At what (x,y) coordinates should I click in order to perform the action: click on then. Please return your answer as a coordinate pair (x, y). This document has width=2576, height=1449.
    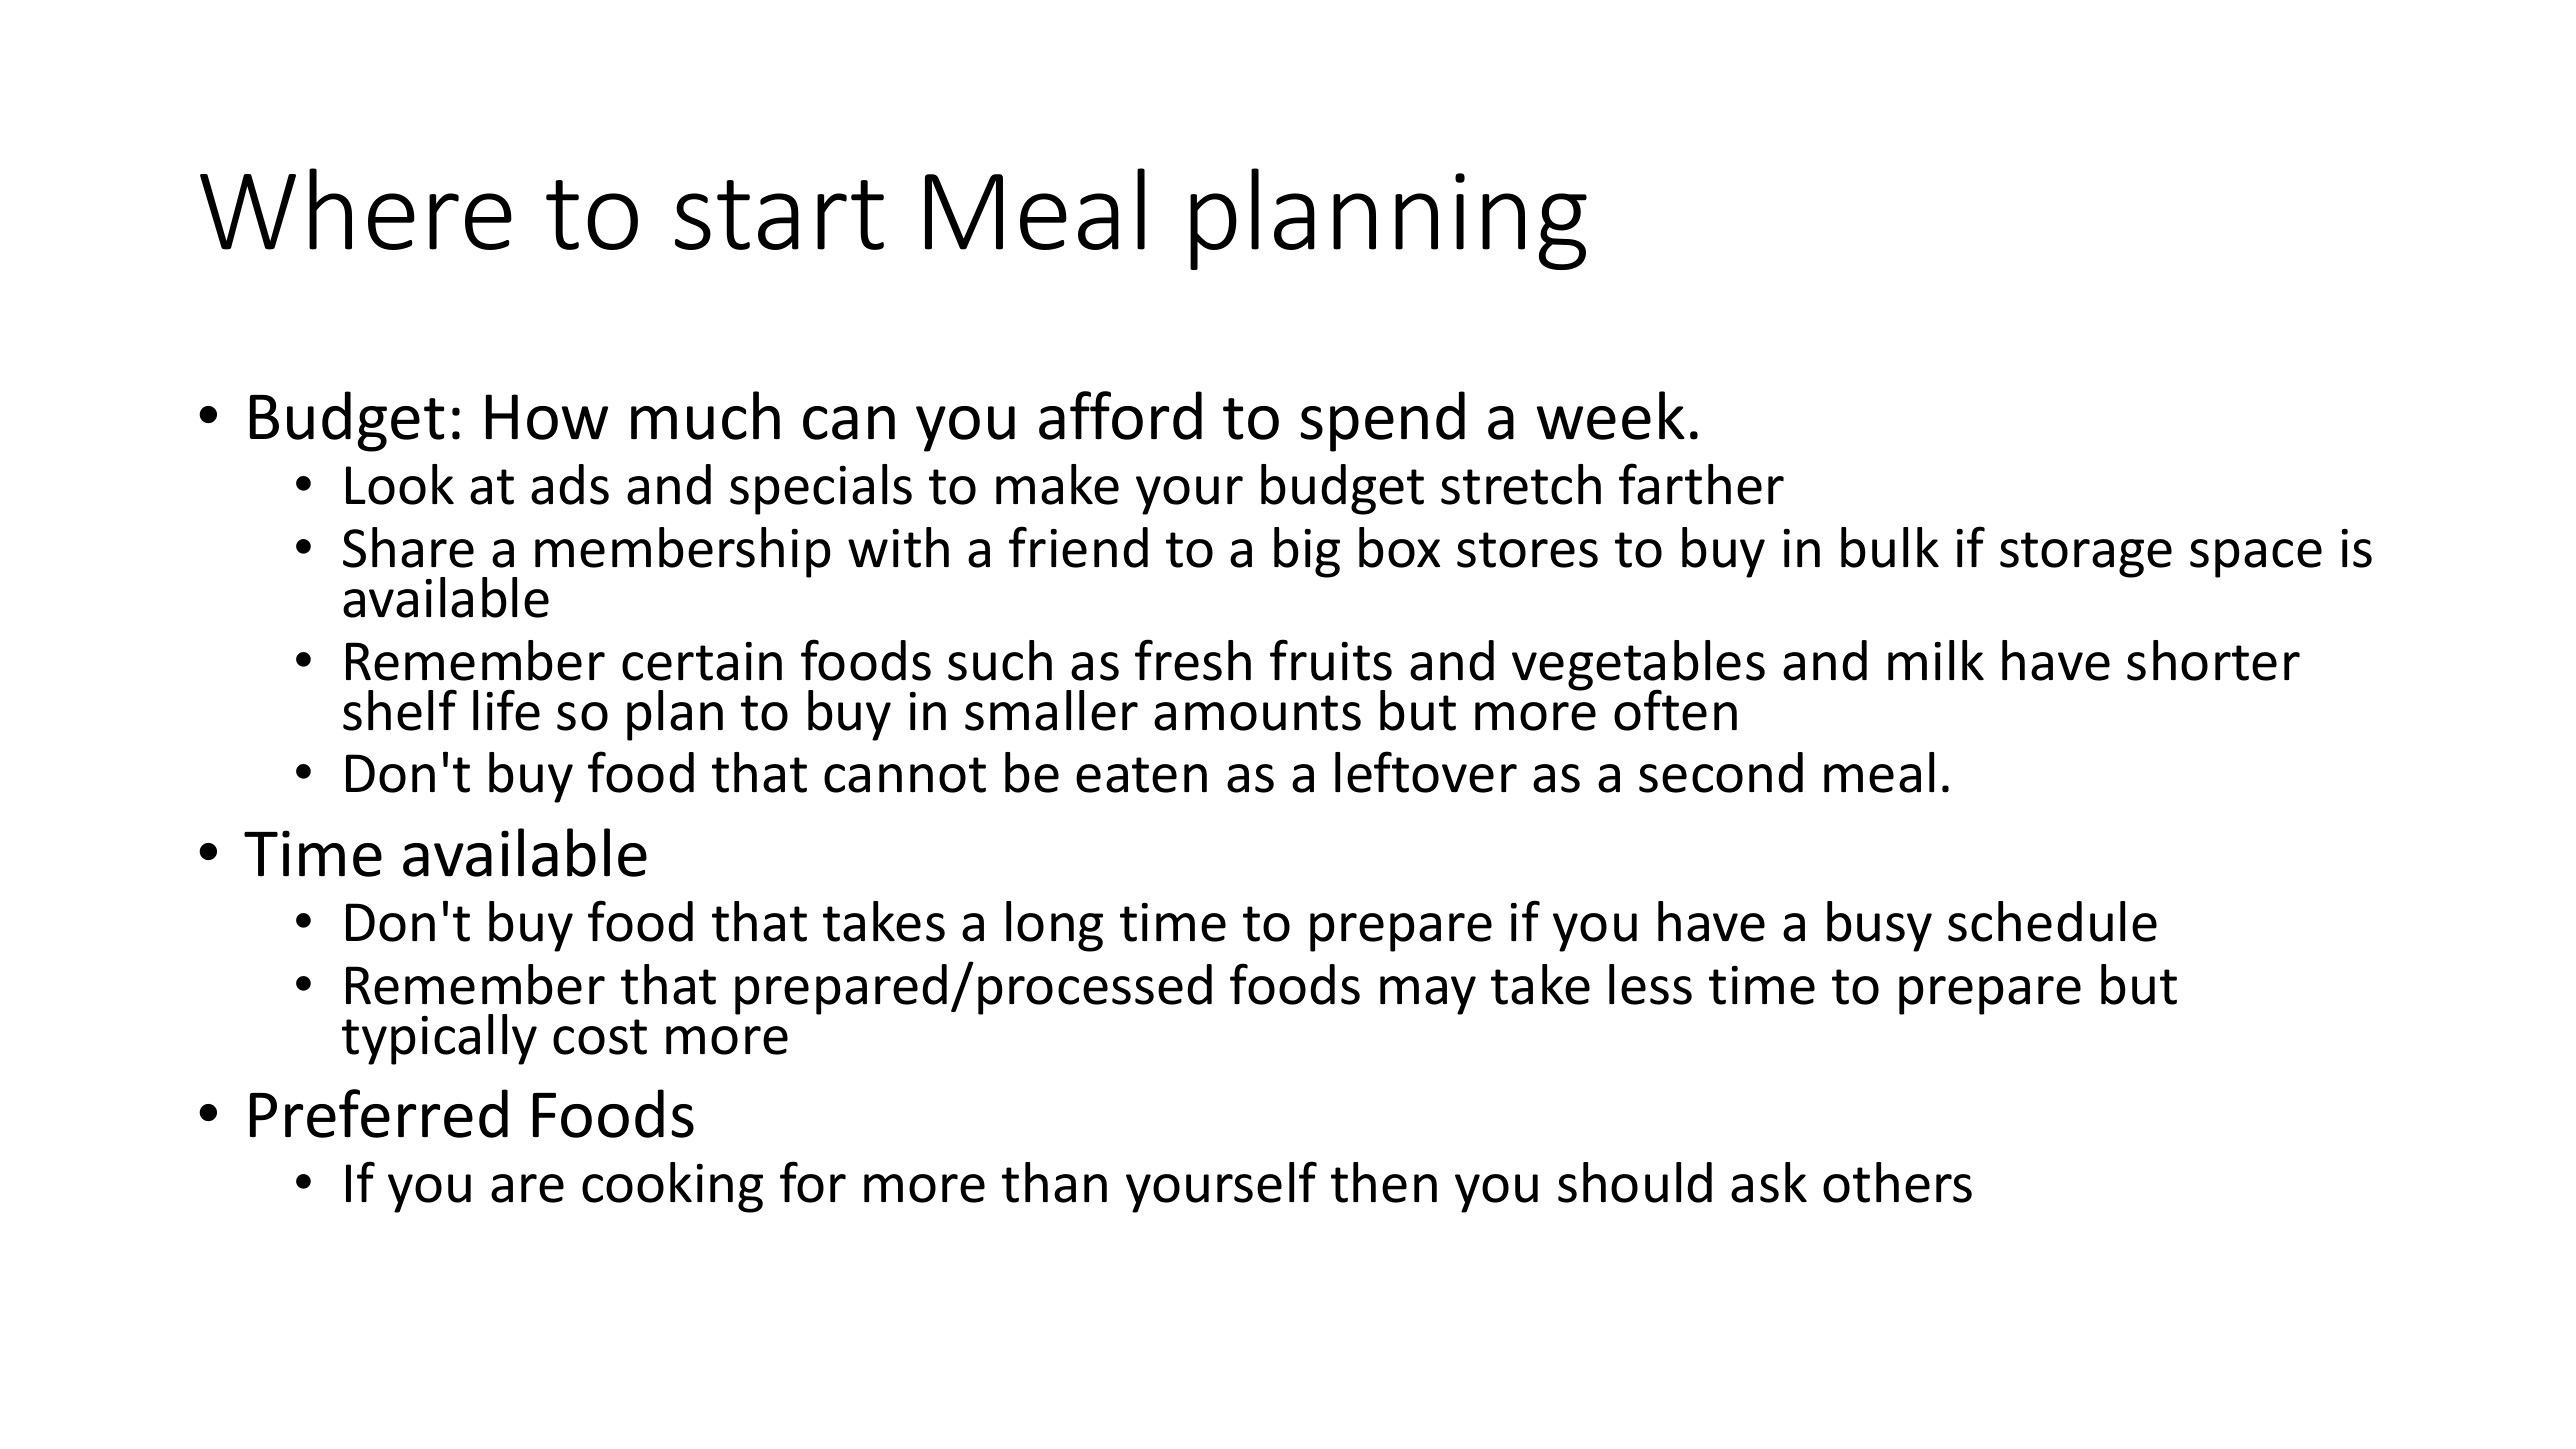
    Looking at the image, I should click on (1384, 1182).
